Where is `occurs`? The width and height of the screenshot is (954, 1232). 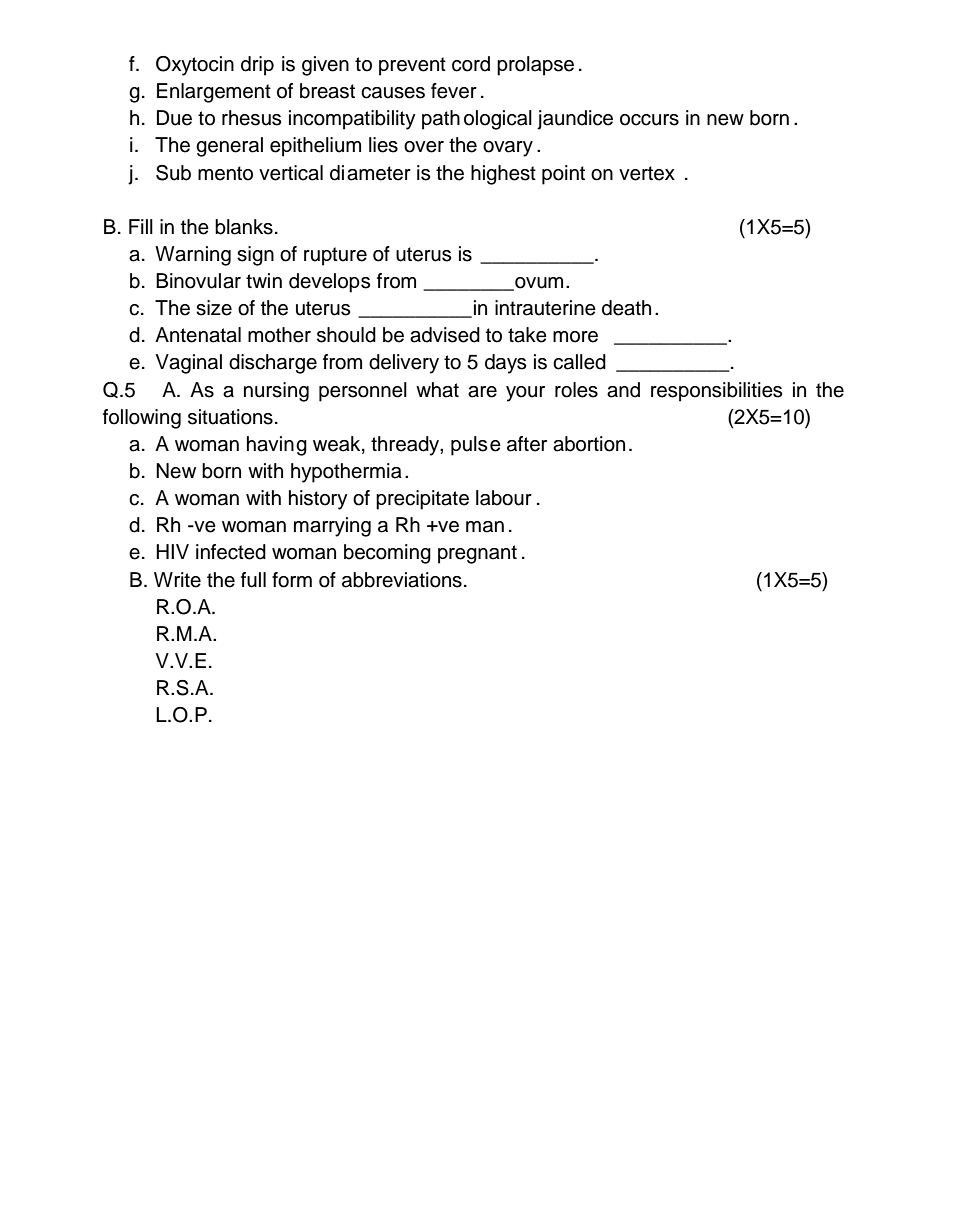
occurs is located at coordinates (649, 120).
